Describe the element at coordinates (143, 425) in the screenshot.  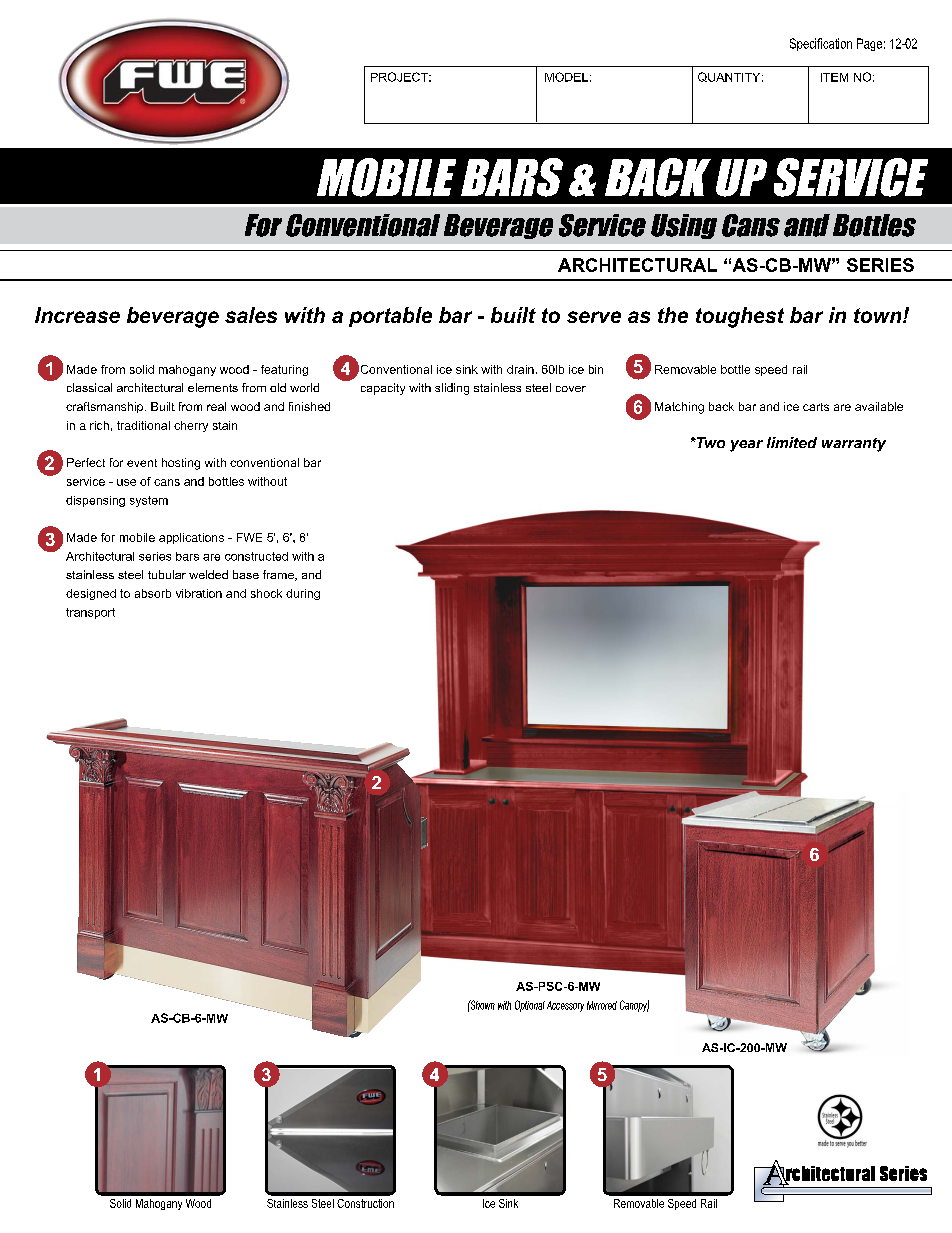
I see `traditional` at that location.
